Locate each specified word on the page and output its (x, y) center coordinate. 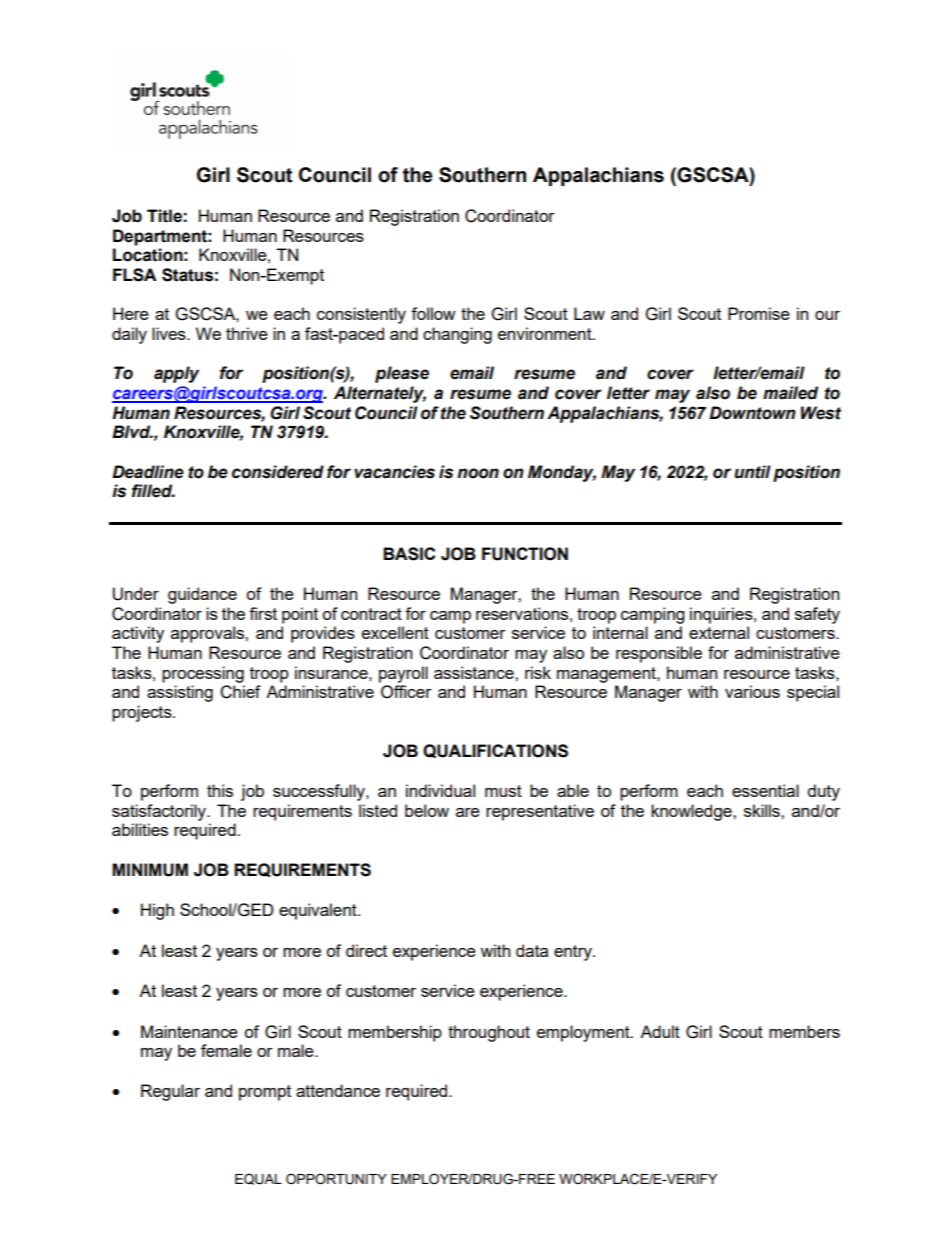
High (157, 911)
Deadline (148, 472)
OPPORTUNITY (336, 1179)
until (752, 472)
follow (433, 313)
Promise (759, 313)
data (532, 950)
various (752, 691)
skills (763, 810)
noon (478, 473)
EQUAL (258, 1179)
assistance (475, 672)
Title (164, 216)
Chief (240, 692)
